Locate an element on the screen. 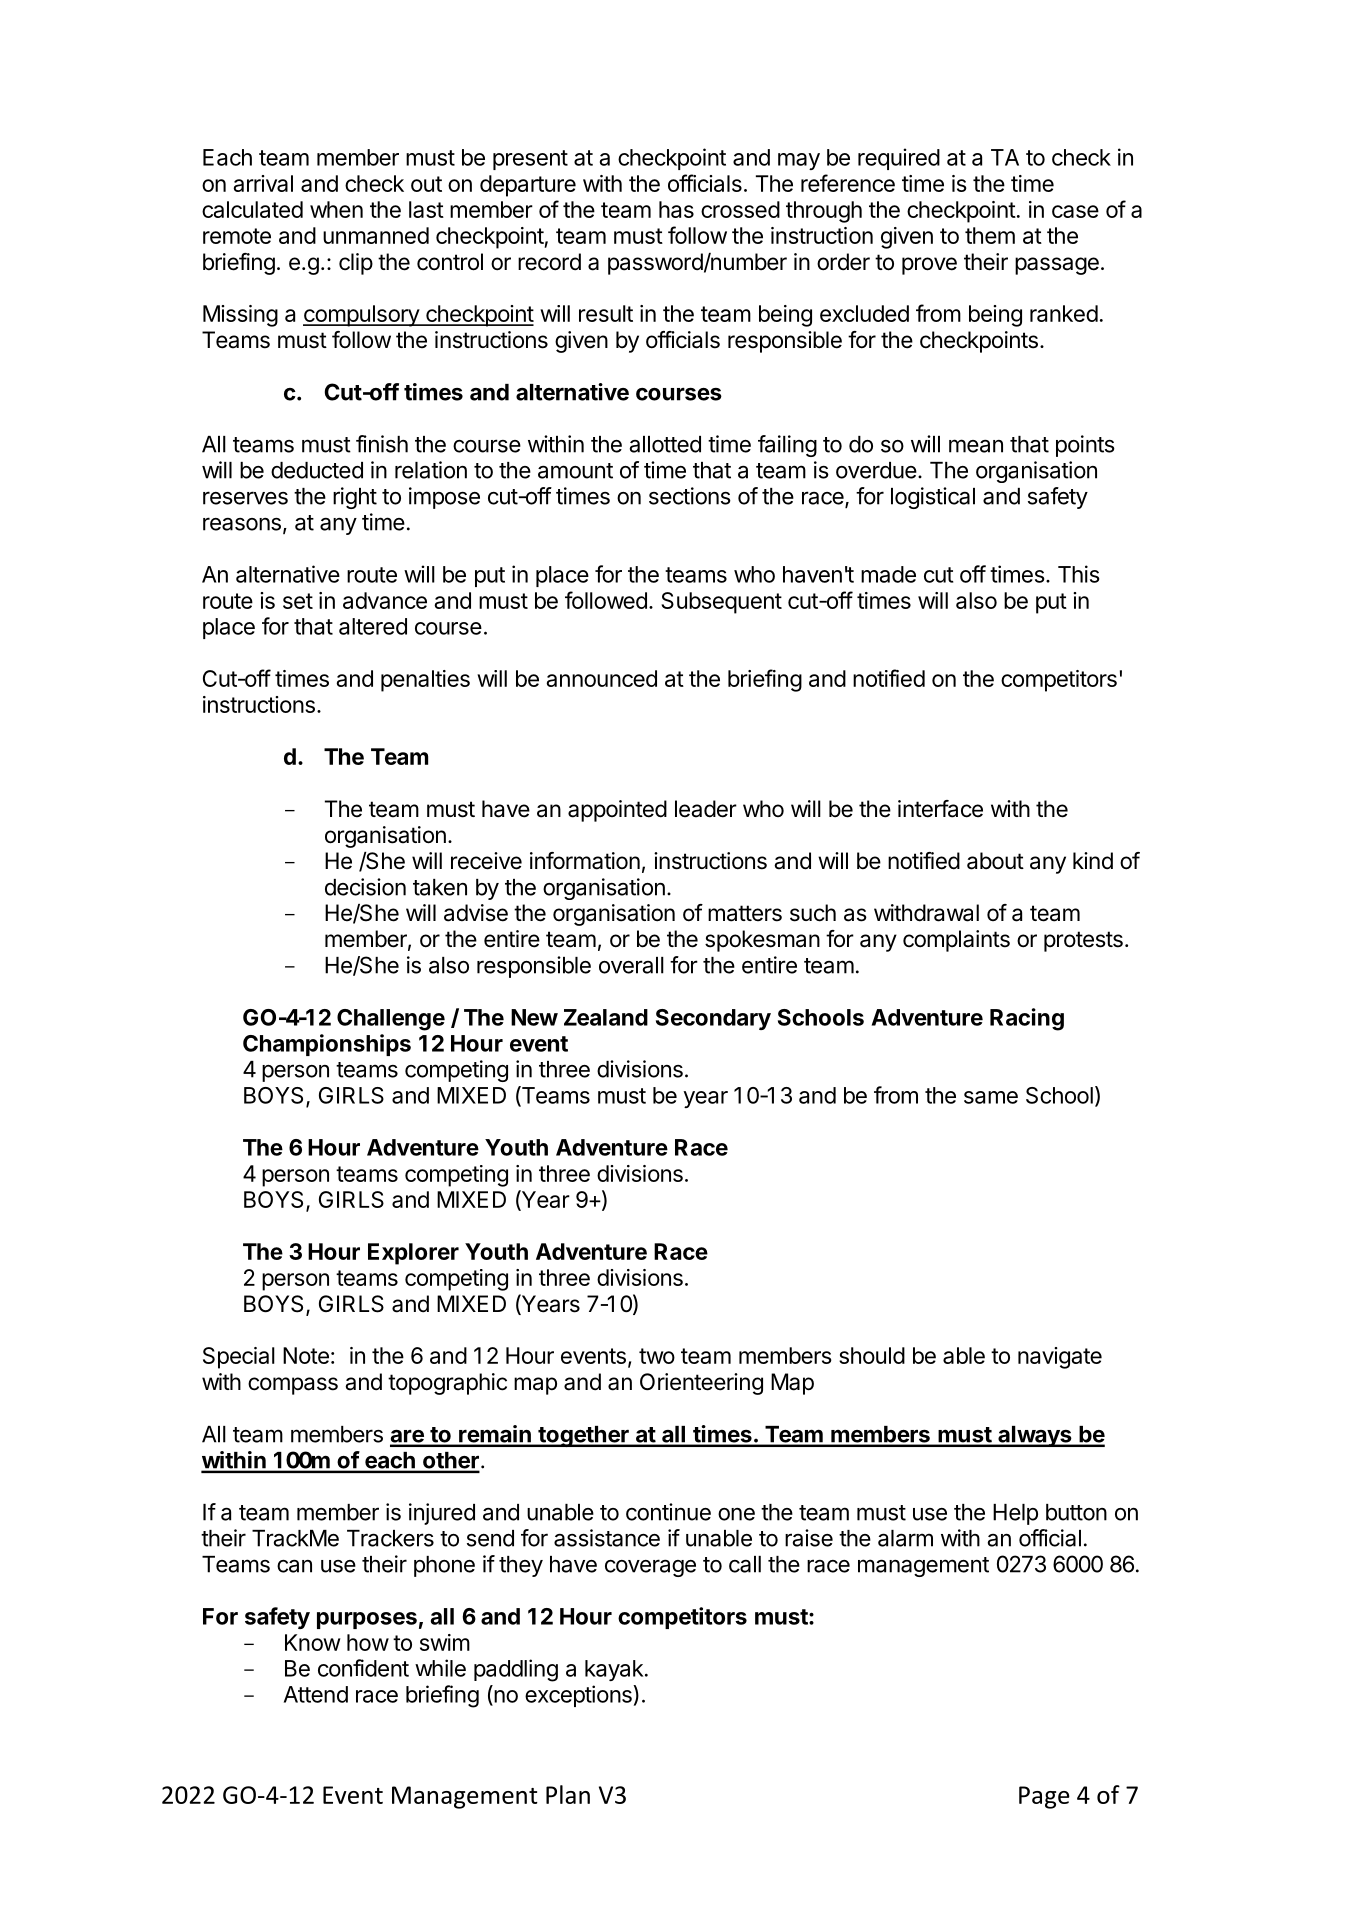  exceptions is located at coordinates (579, 1696).
